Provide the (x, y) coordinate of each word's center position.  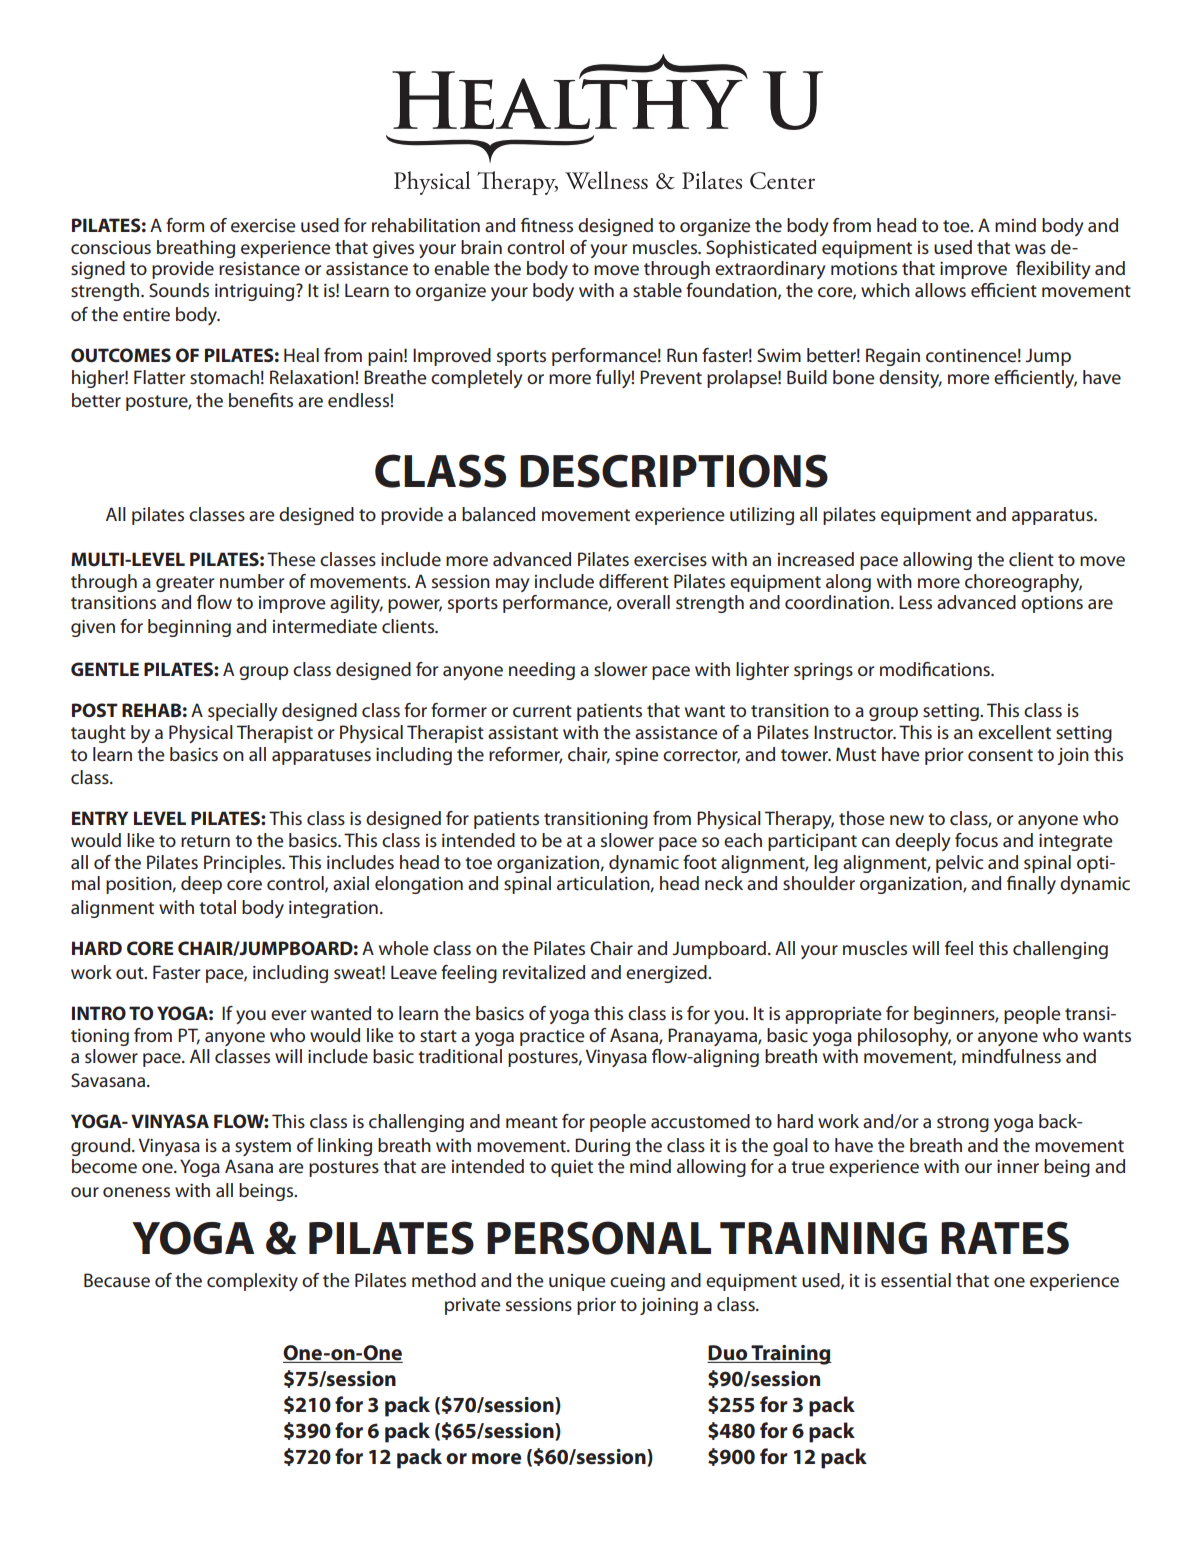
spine (637, 756)
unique (577, 1282)
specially (243, 712)
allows (940, 290)
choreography (1023, 583)
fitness (547, 225)
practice (552, 1037)
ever (289, 1015)
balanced (498, 514)
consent (1000, 755)
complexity (252, 1282)
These (291, 559)
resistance (259, 269)
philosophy (904, 1037)
